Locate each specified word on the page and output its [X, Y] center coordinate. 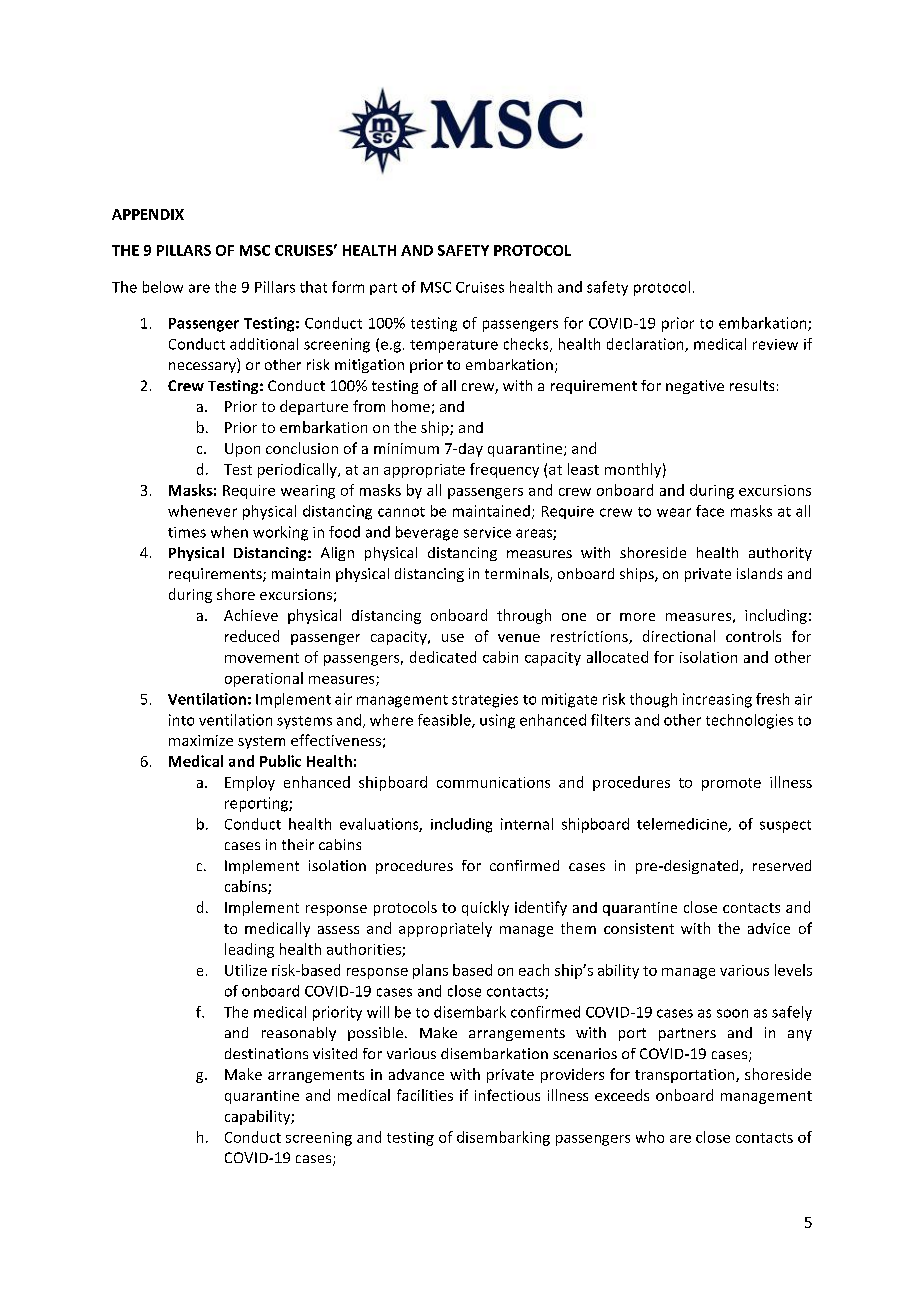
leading [249, 950]
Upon [242, 450]
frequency [504, 470]
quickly [485, 908]
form [348, 287]
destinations [266, 1053]
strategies [485, 701]
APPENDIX [148, 214]
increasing [717, 700]
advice [769, 928]
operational [264, 679]
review [775, 344]
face [710, 511]
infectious [507, 1095]
